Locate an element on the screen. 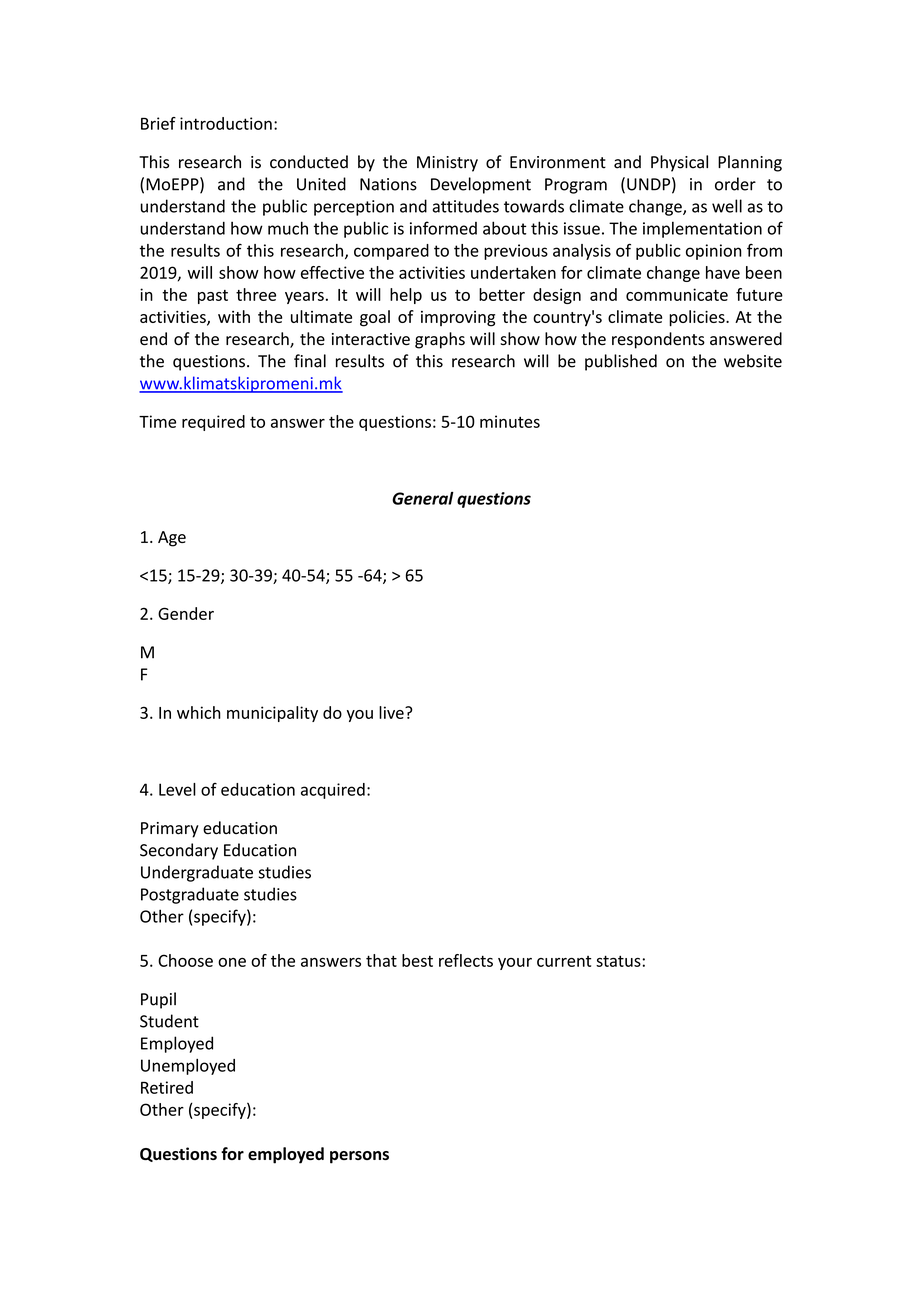 The height and width of the screenshot is (1307, 924). required is located at coordinates (213, 423).
